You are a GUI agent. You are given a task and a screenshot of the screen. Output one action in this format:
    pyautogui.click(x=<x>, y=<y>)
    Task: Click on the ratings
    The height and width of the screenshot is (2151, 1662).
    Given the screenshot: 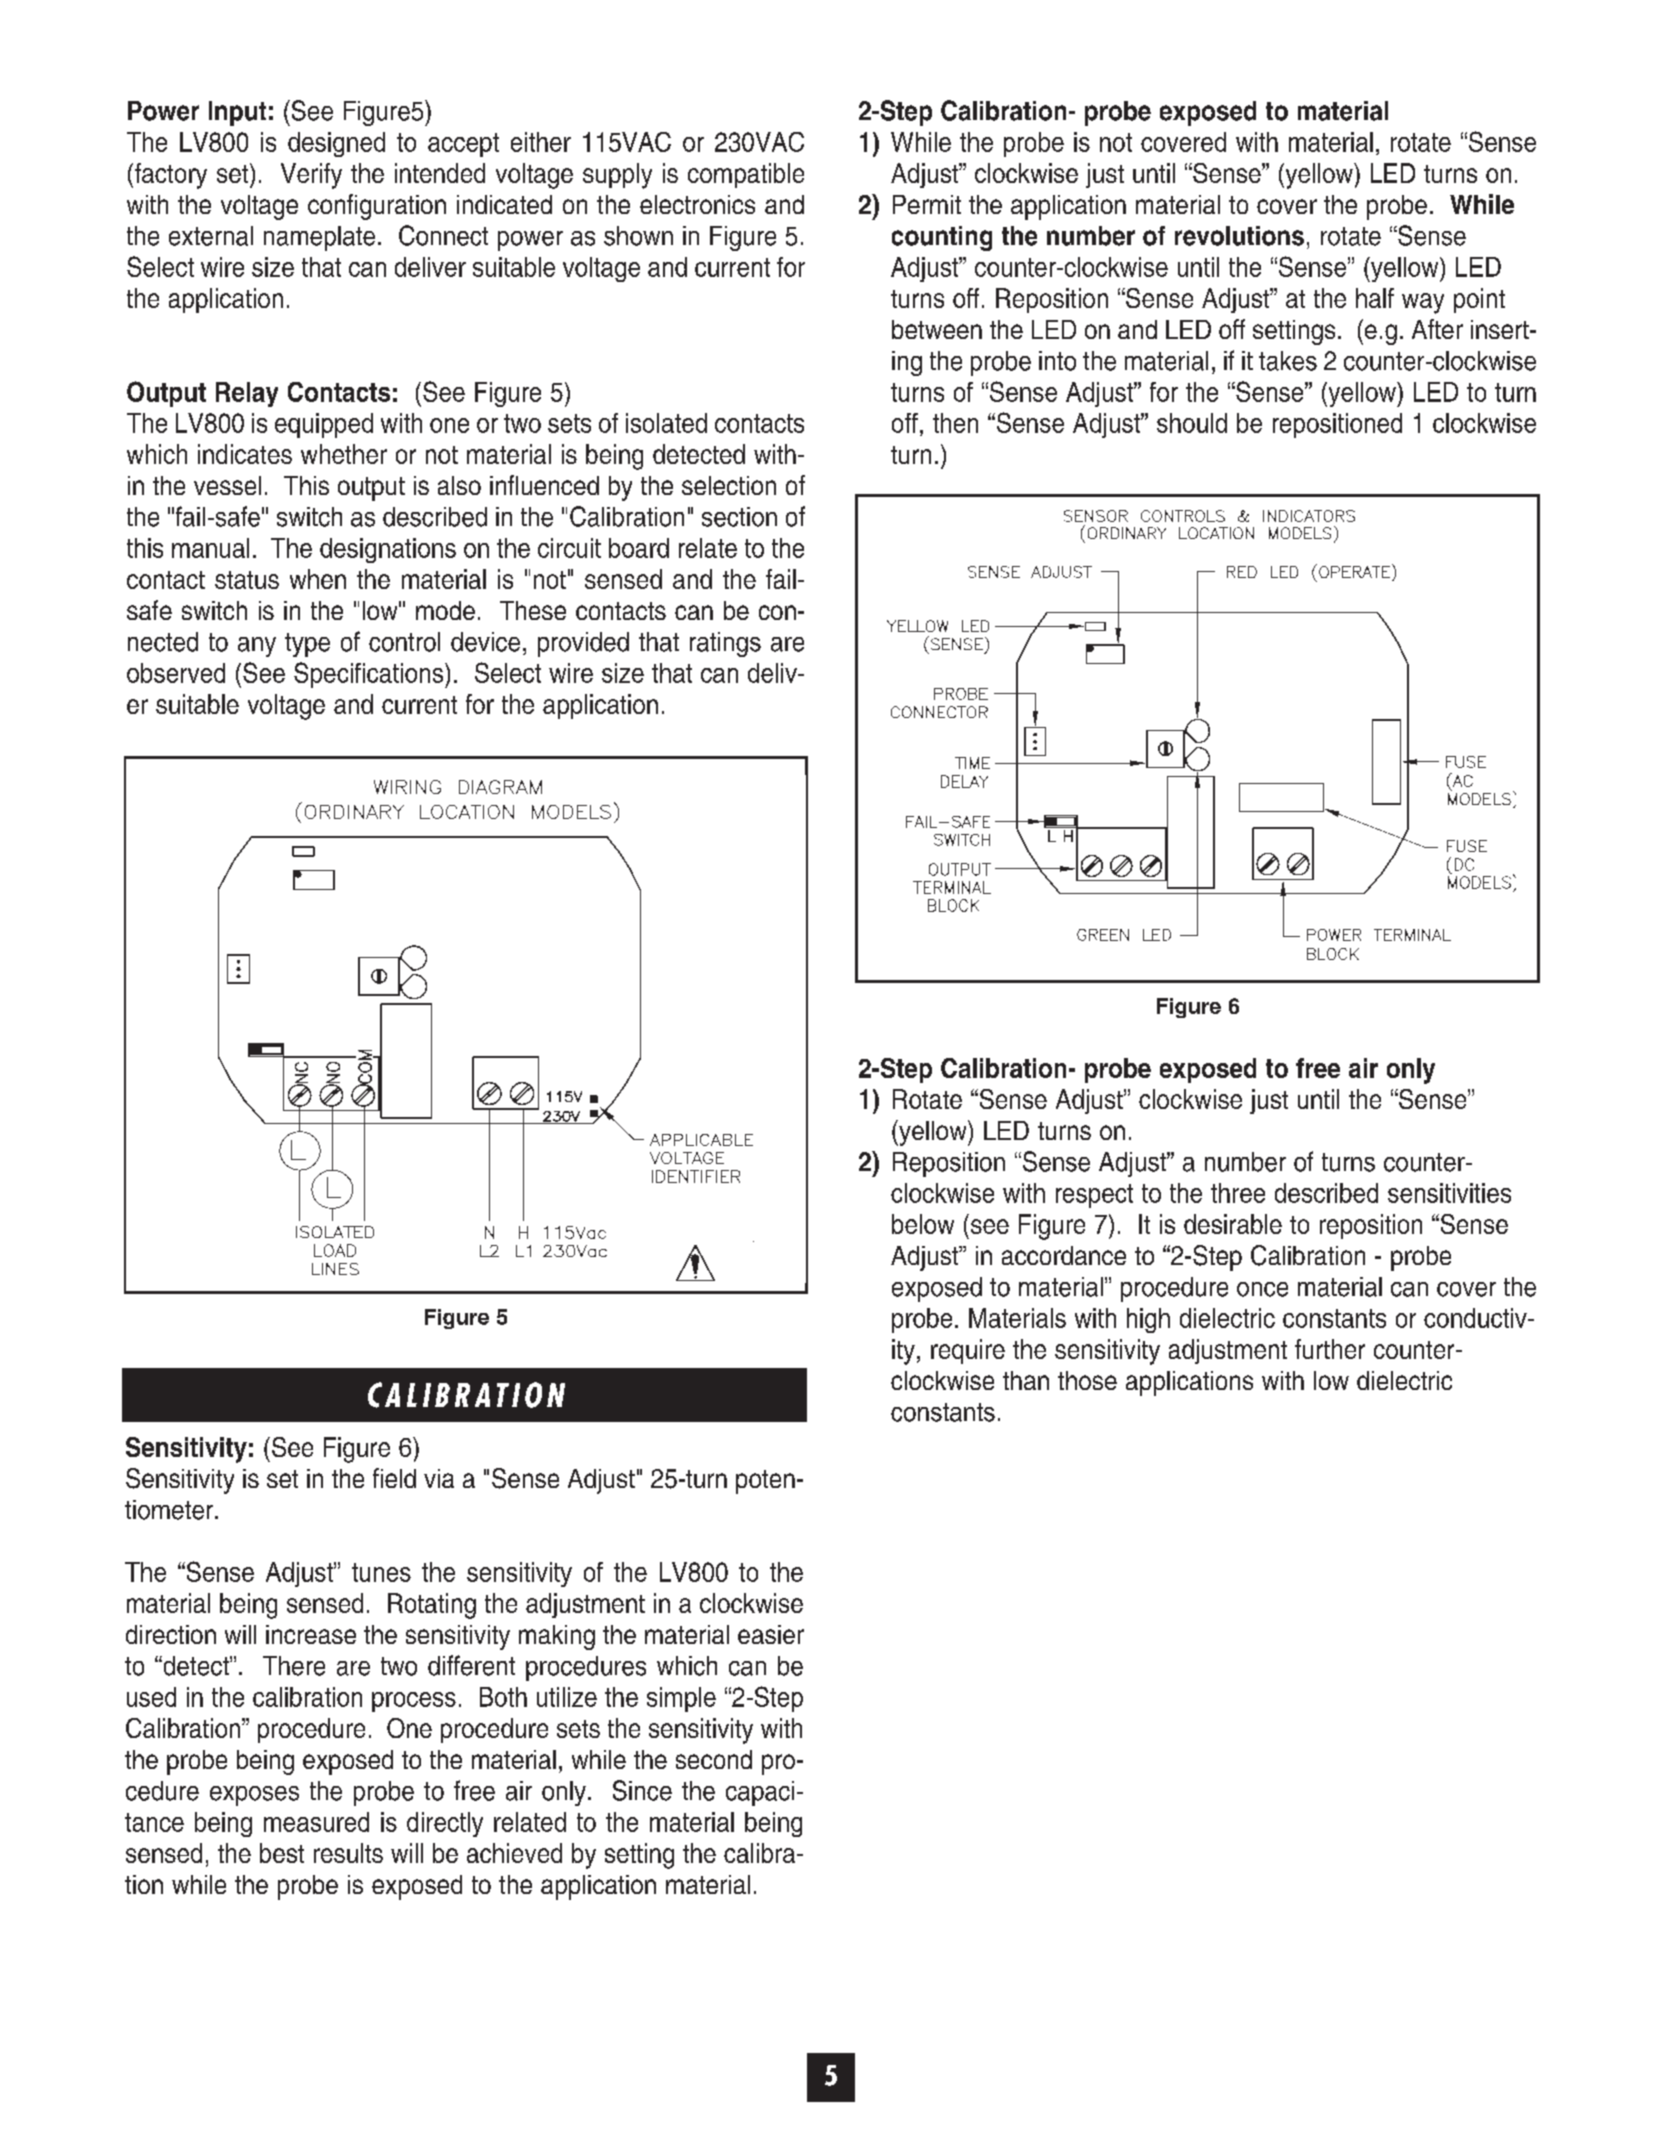 What is the action you would take?
    pyautogui.click(x=725, y=644)
